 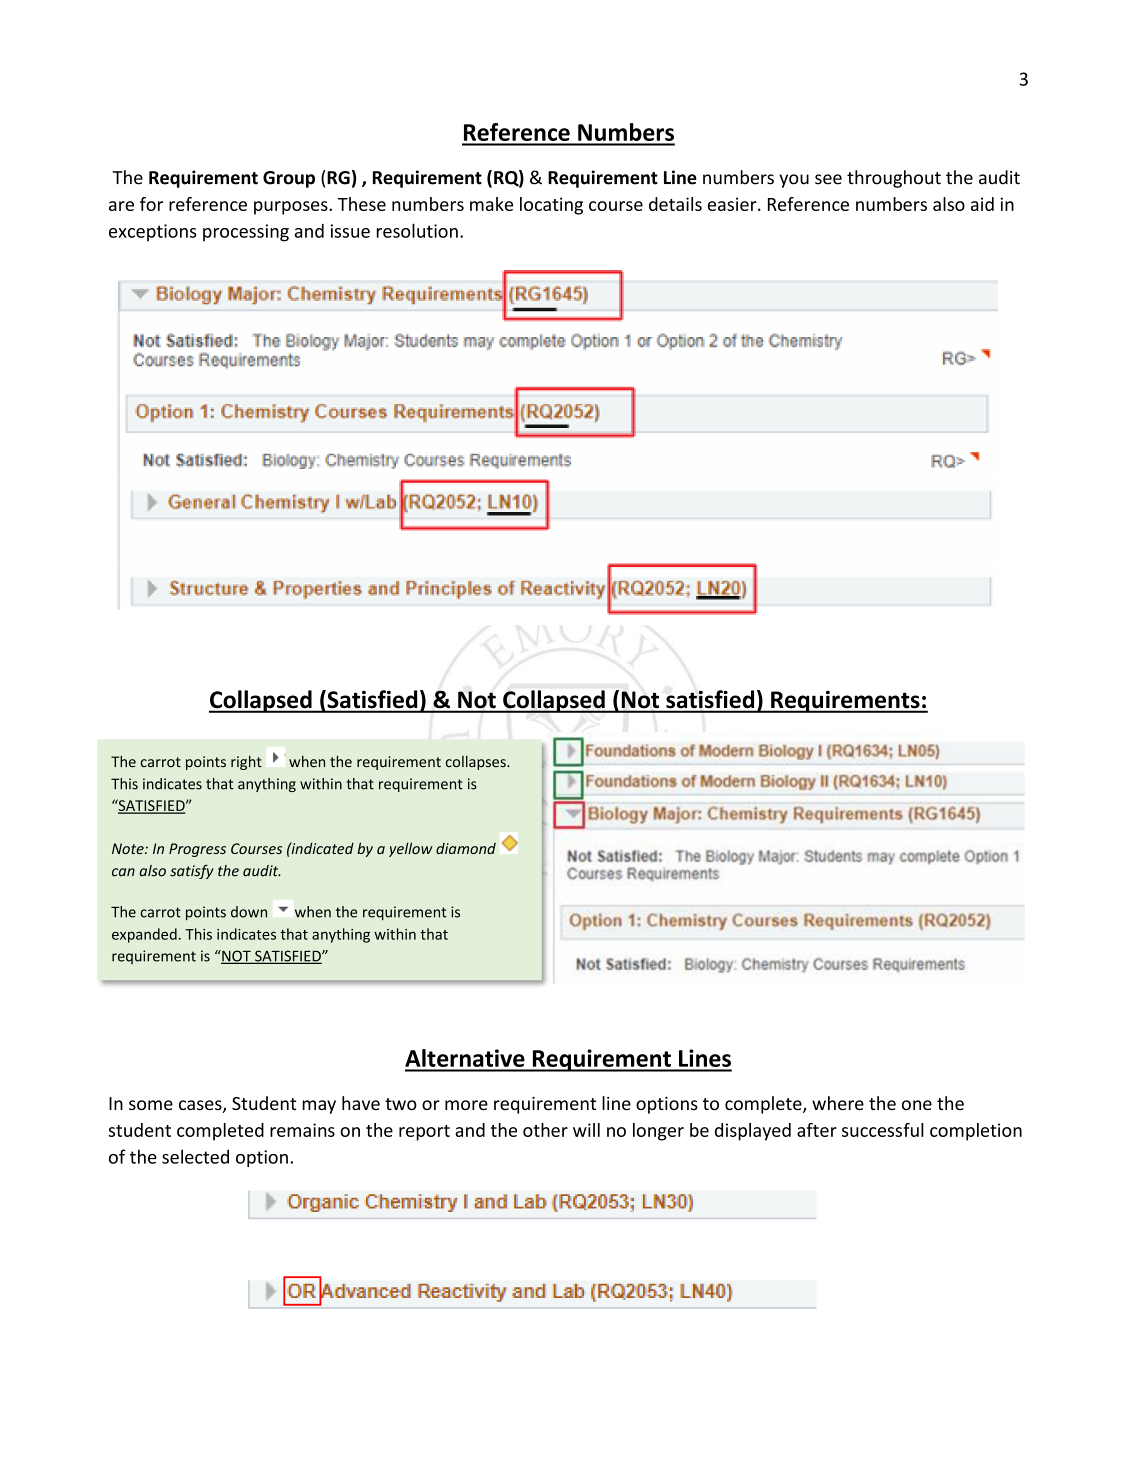 I want to click on locating, so click(x=551, y=206).
